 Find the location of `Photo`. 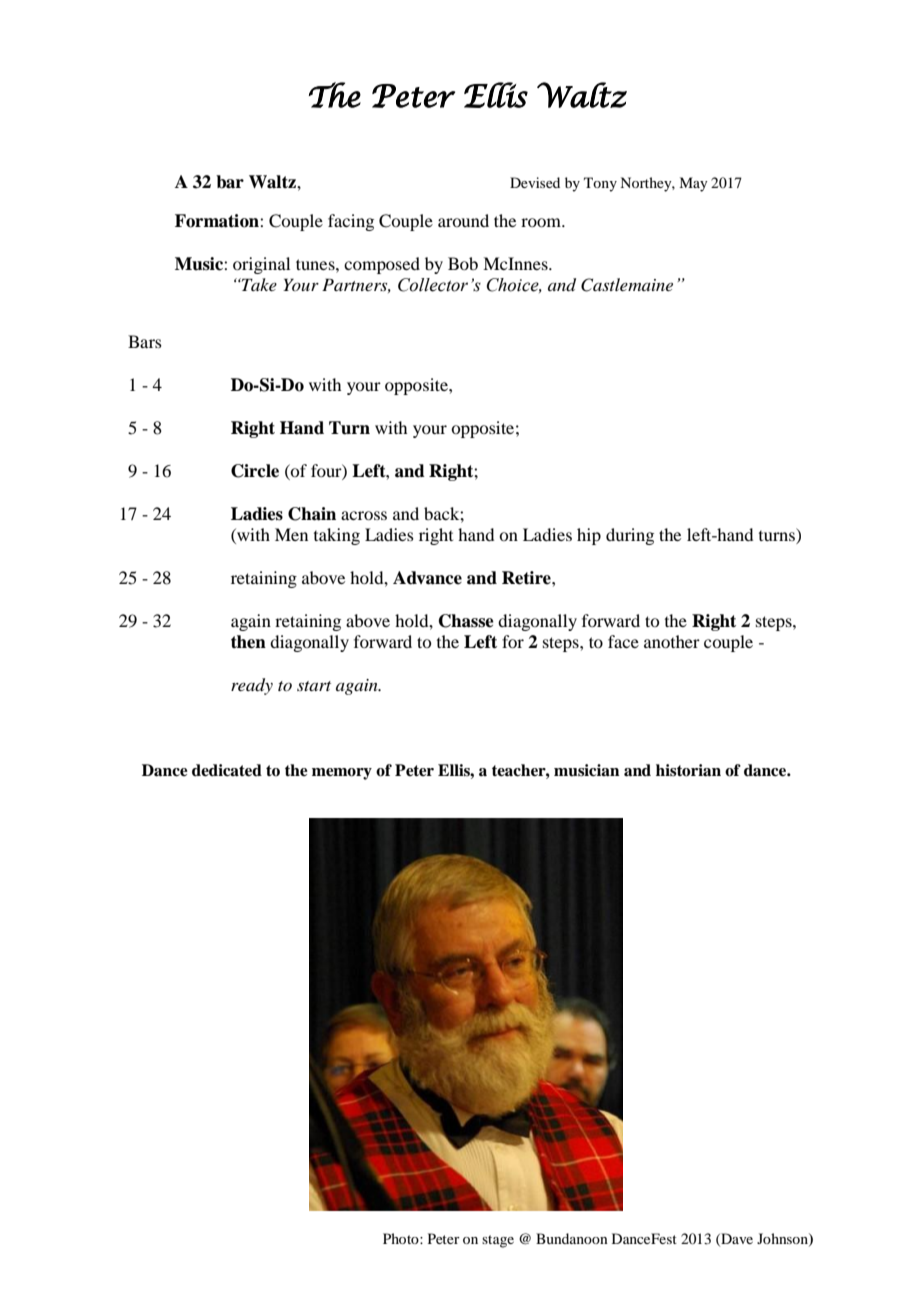

Photo is located at coordinates (402, 1238).
